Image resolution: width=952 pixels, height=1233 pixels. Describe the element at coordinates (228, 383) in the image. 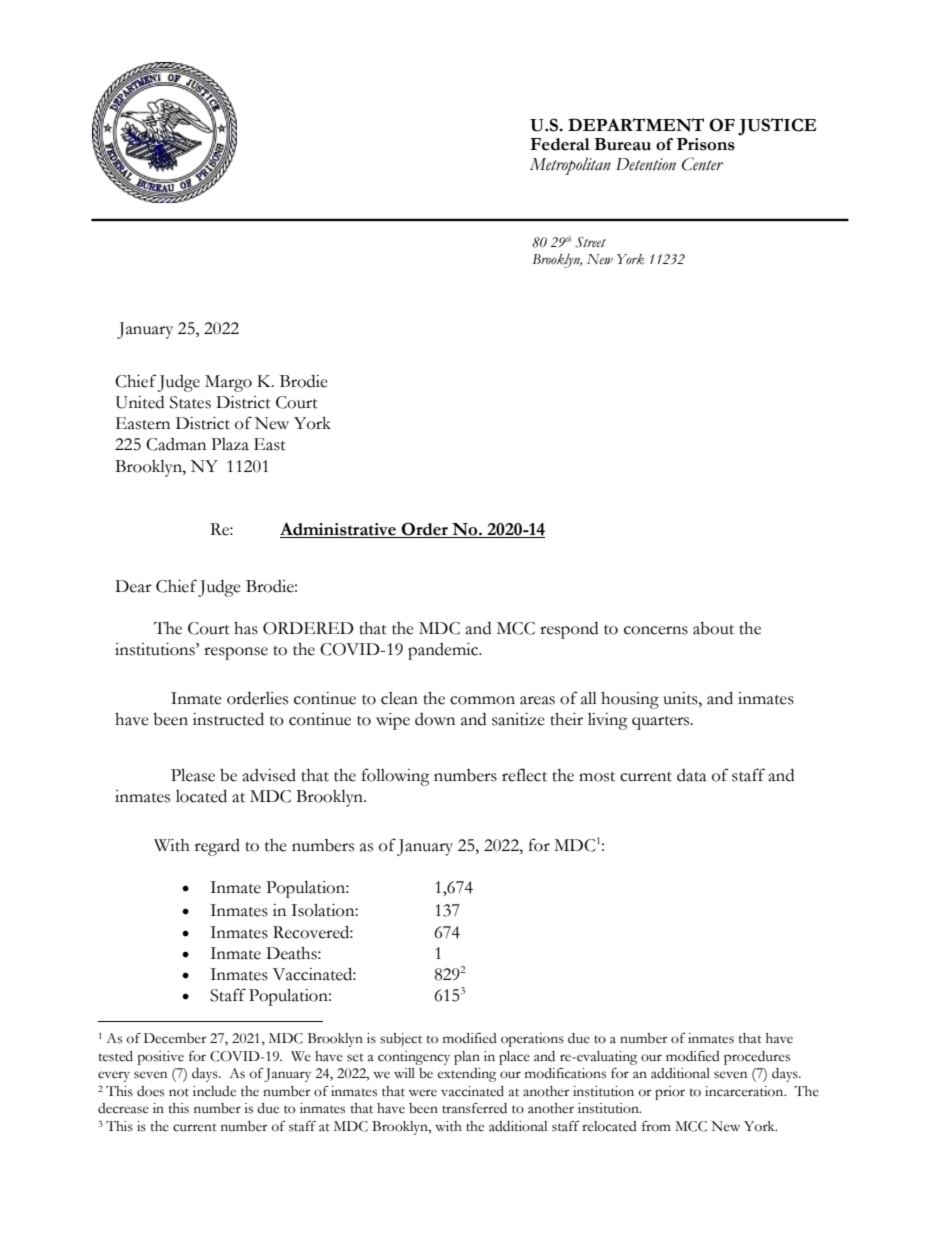

I see `Margo` at that location.
